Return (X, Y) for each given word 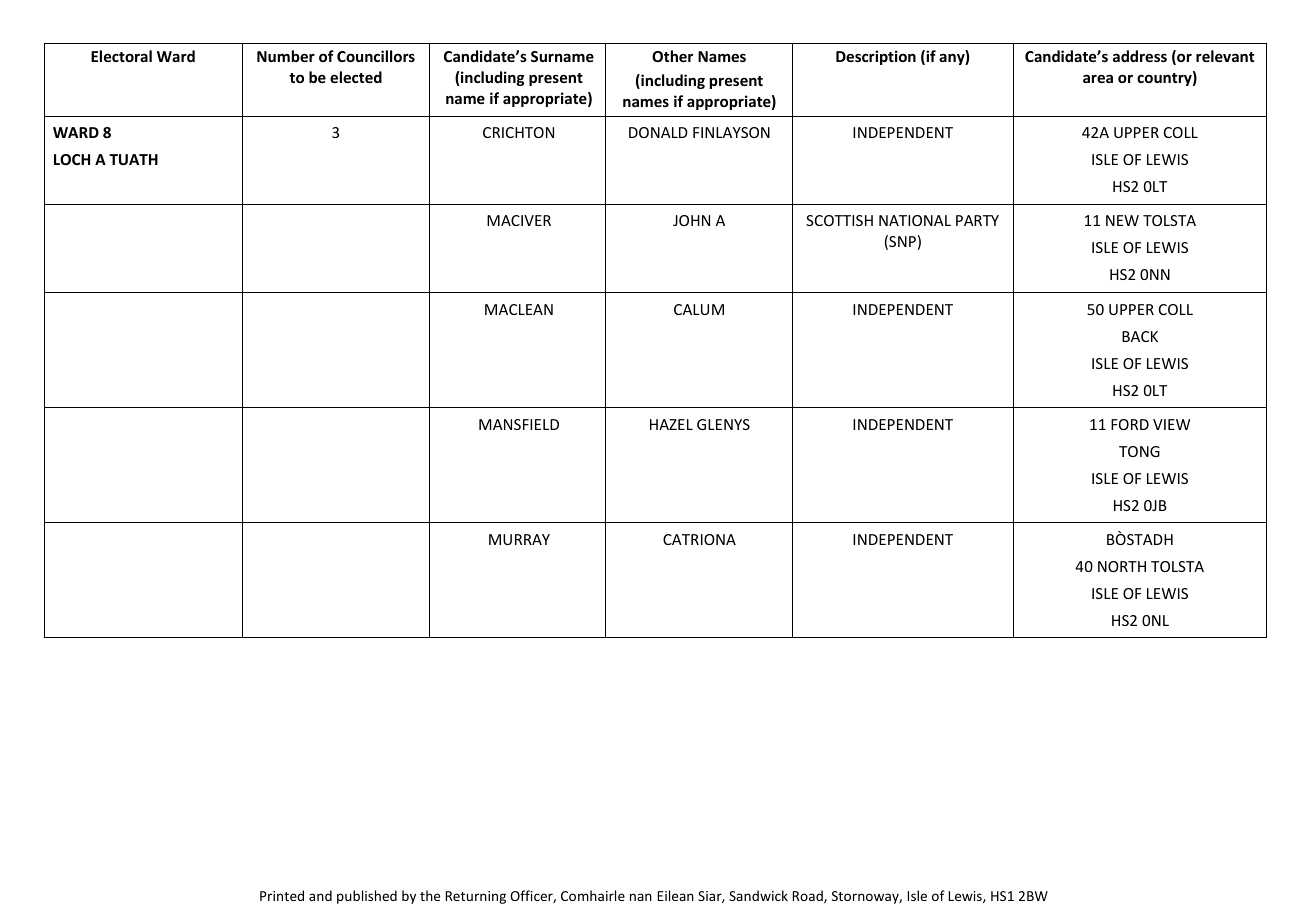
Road (809, 896)
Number (286, 56)
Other (672, 56)
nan (641, 897)
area (1098, 78)
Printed (282, 895)
